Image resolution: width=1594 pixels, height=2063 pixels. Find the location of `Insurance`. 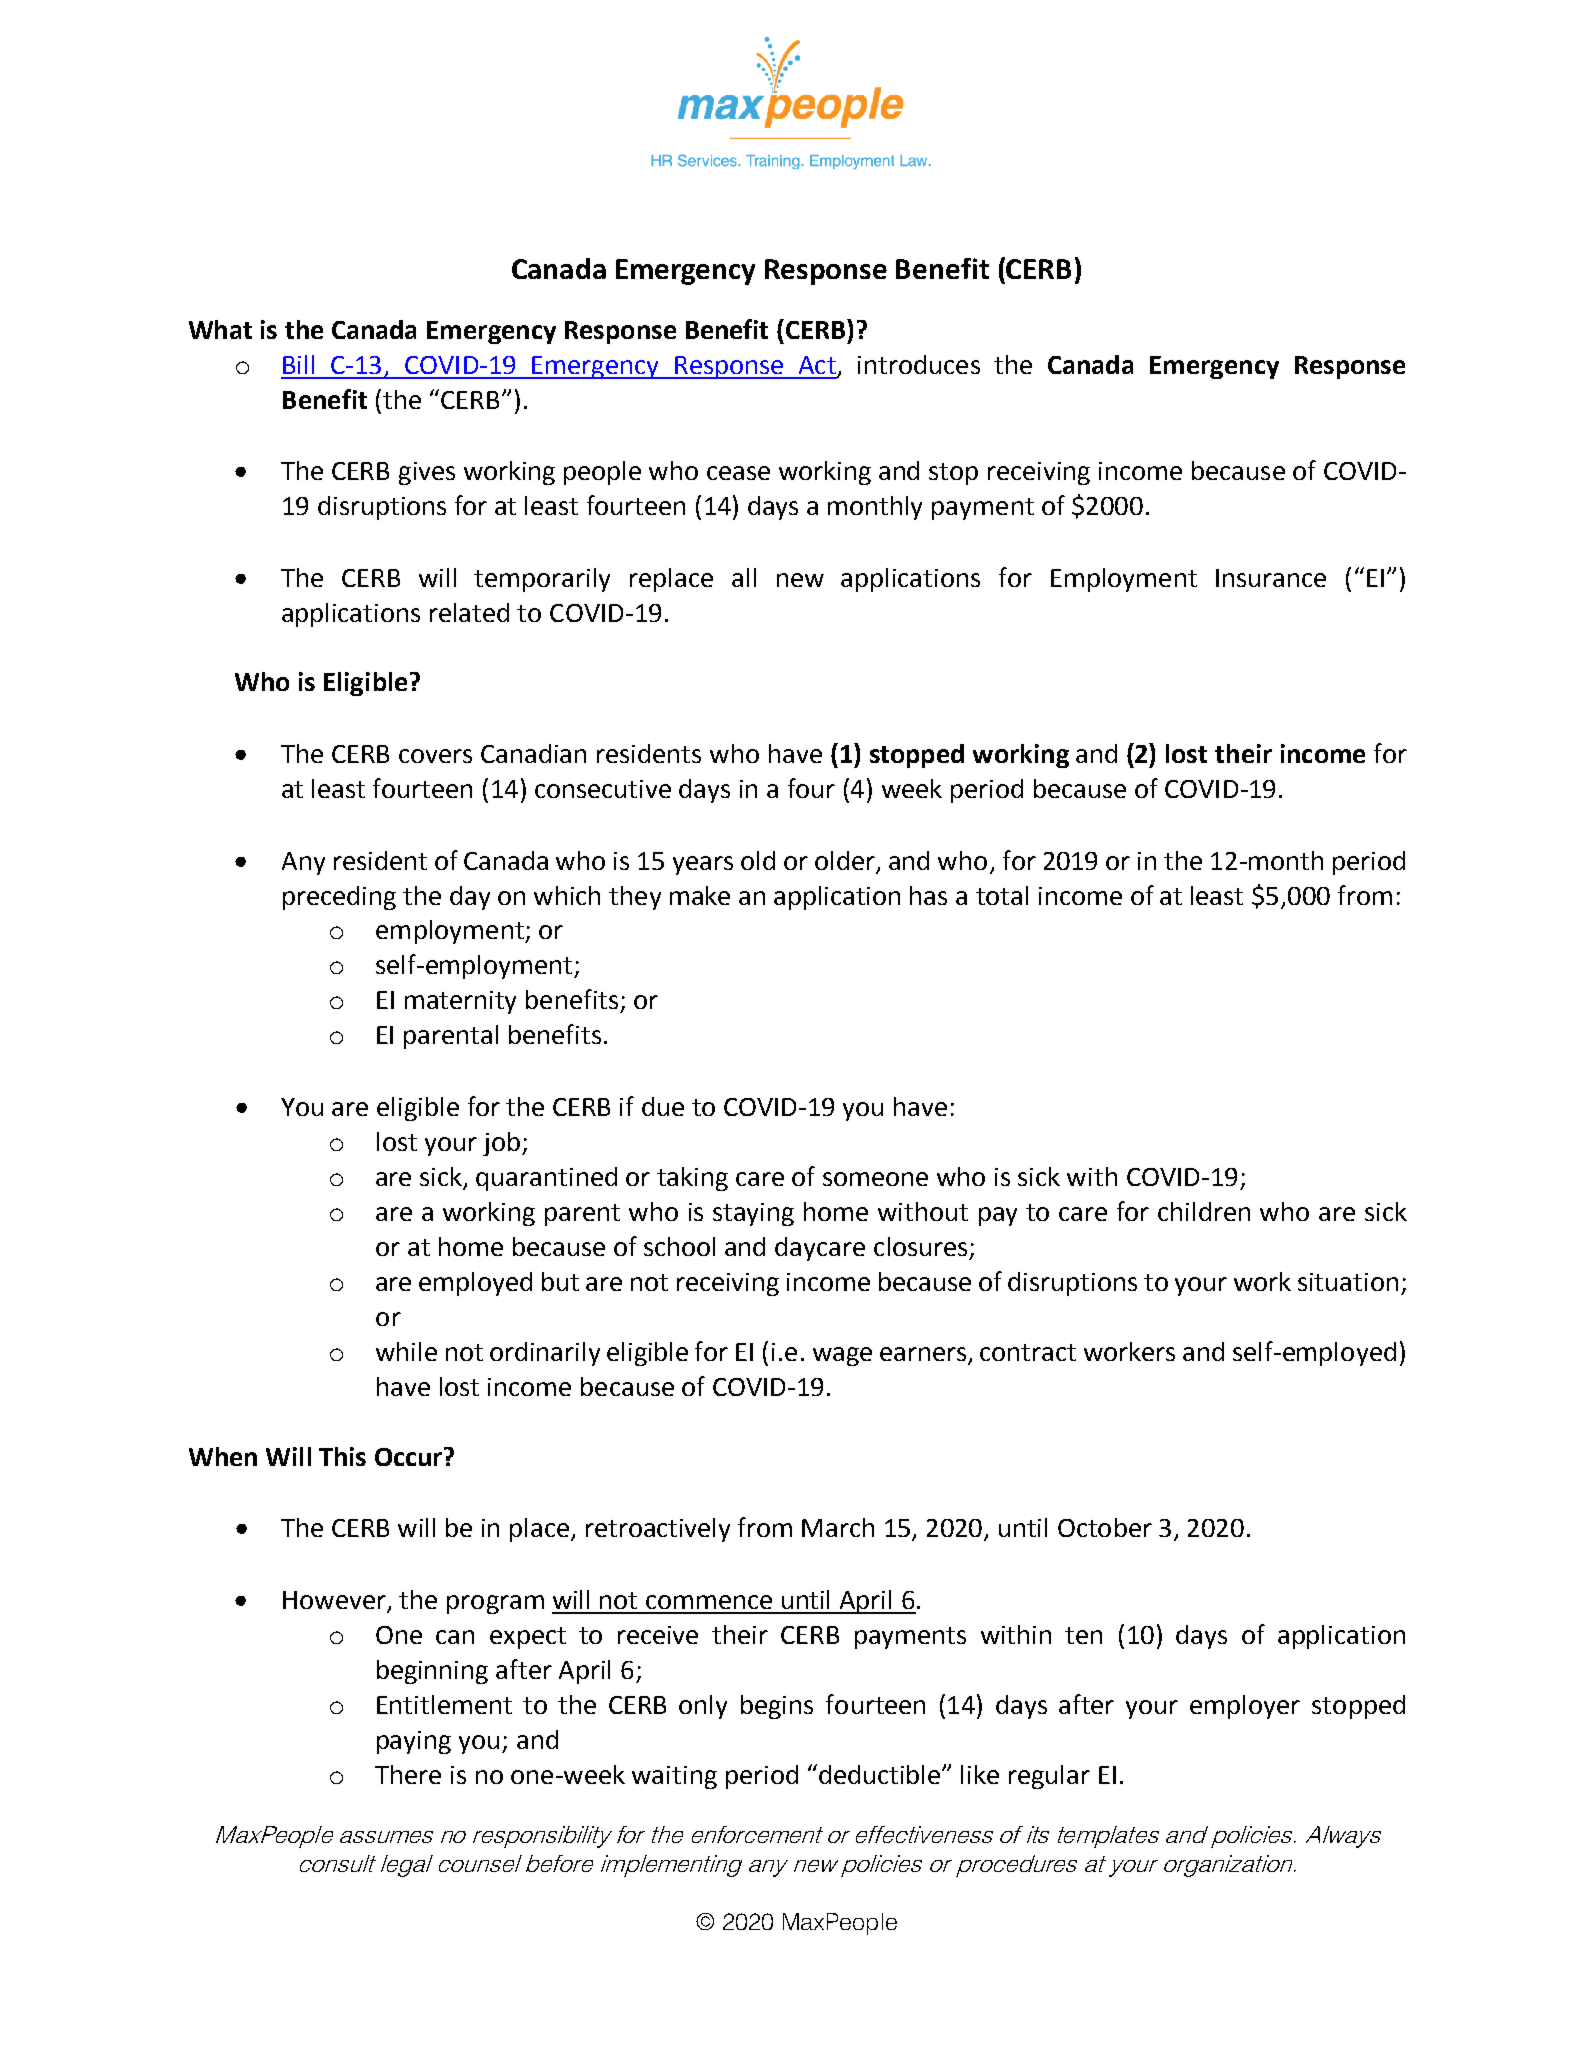

Insurance is located at coordinates (1271, 578).
